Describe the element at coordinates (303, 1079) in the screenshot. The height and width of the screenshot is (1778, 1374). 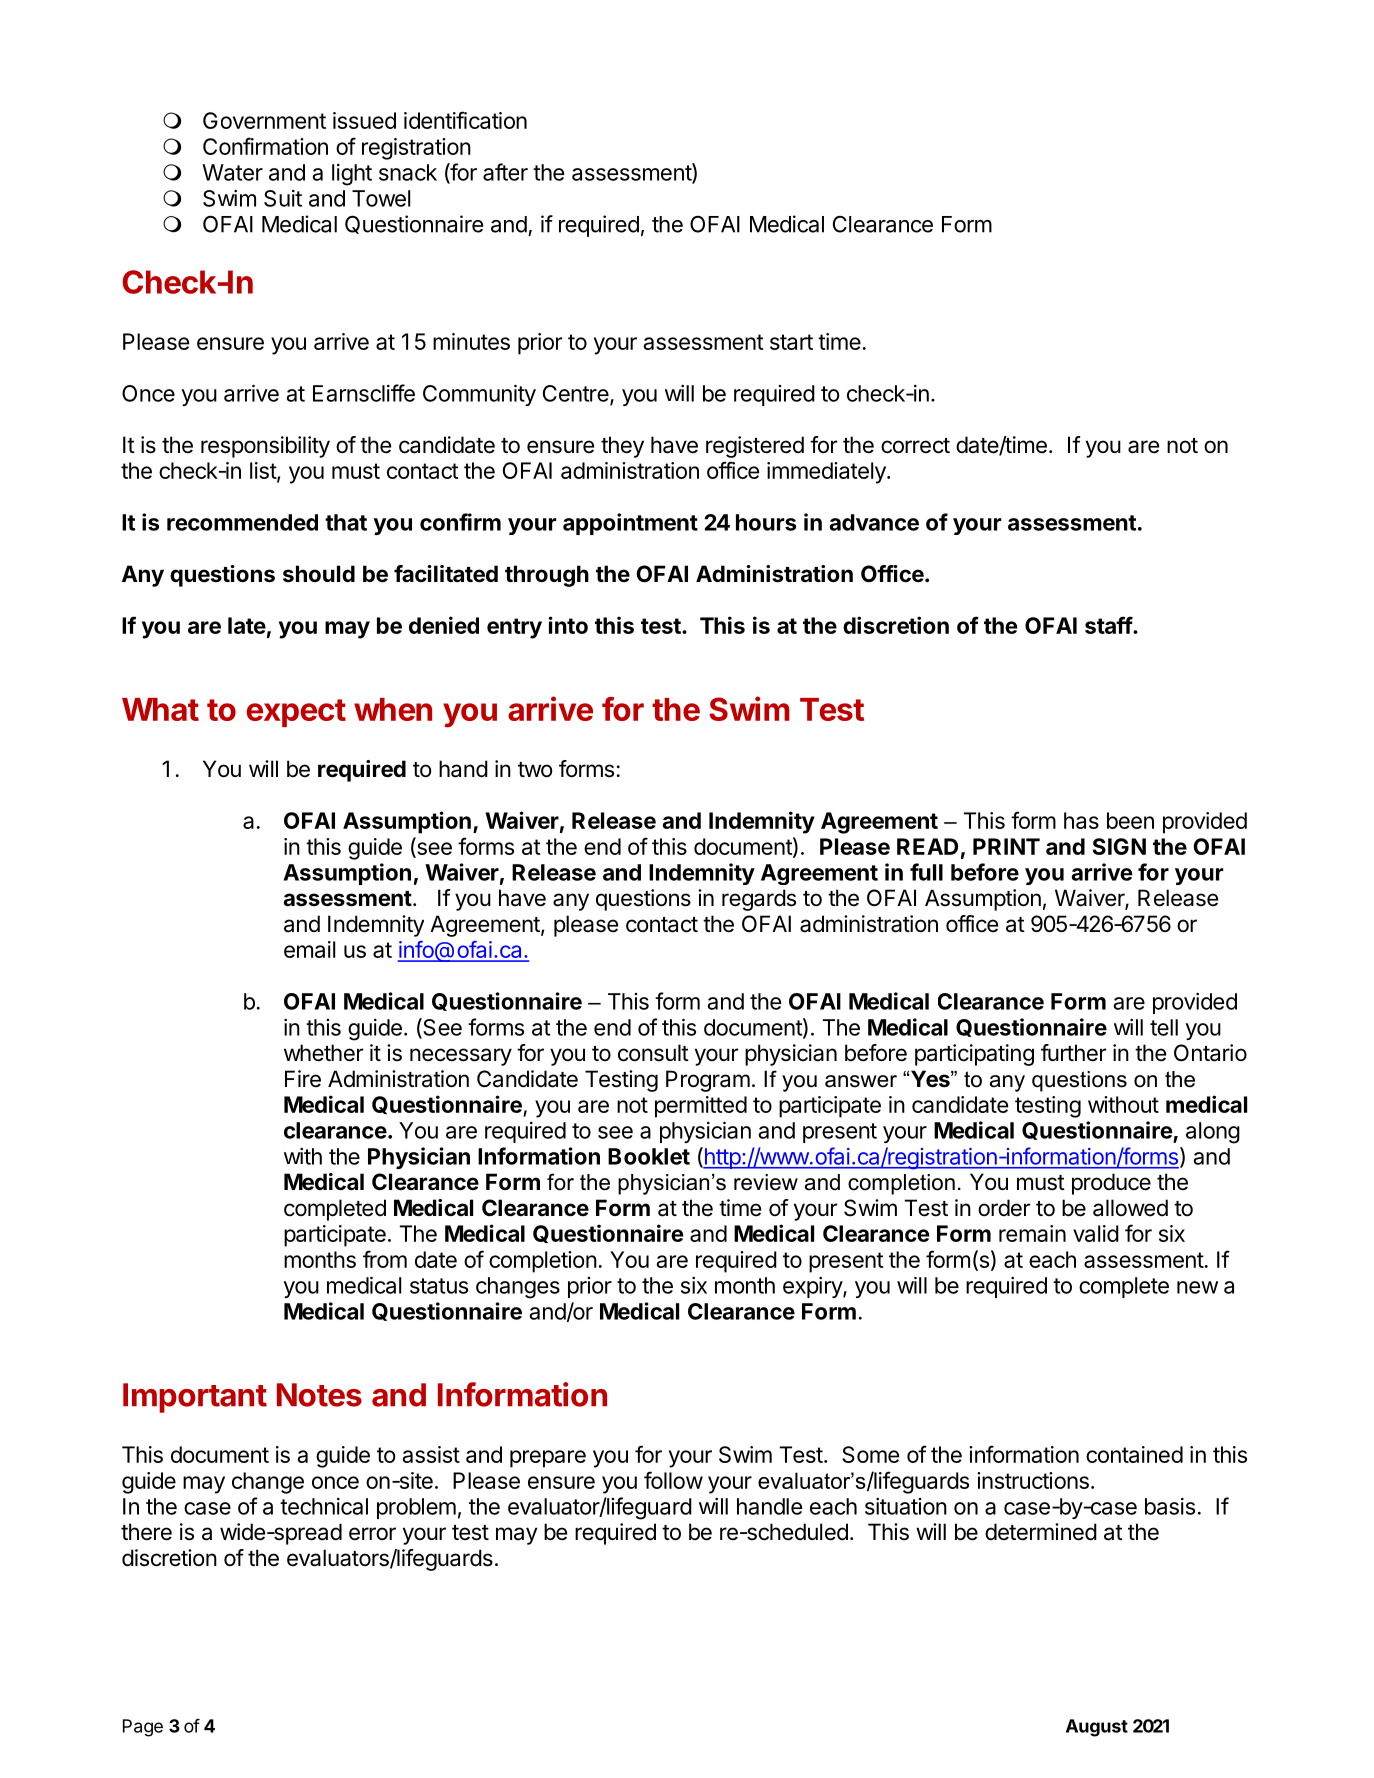
I see `Fire` at that location.
